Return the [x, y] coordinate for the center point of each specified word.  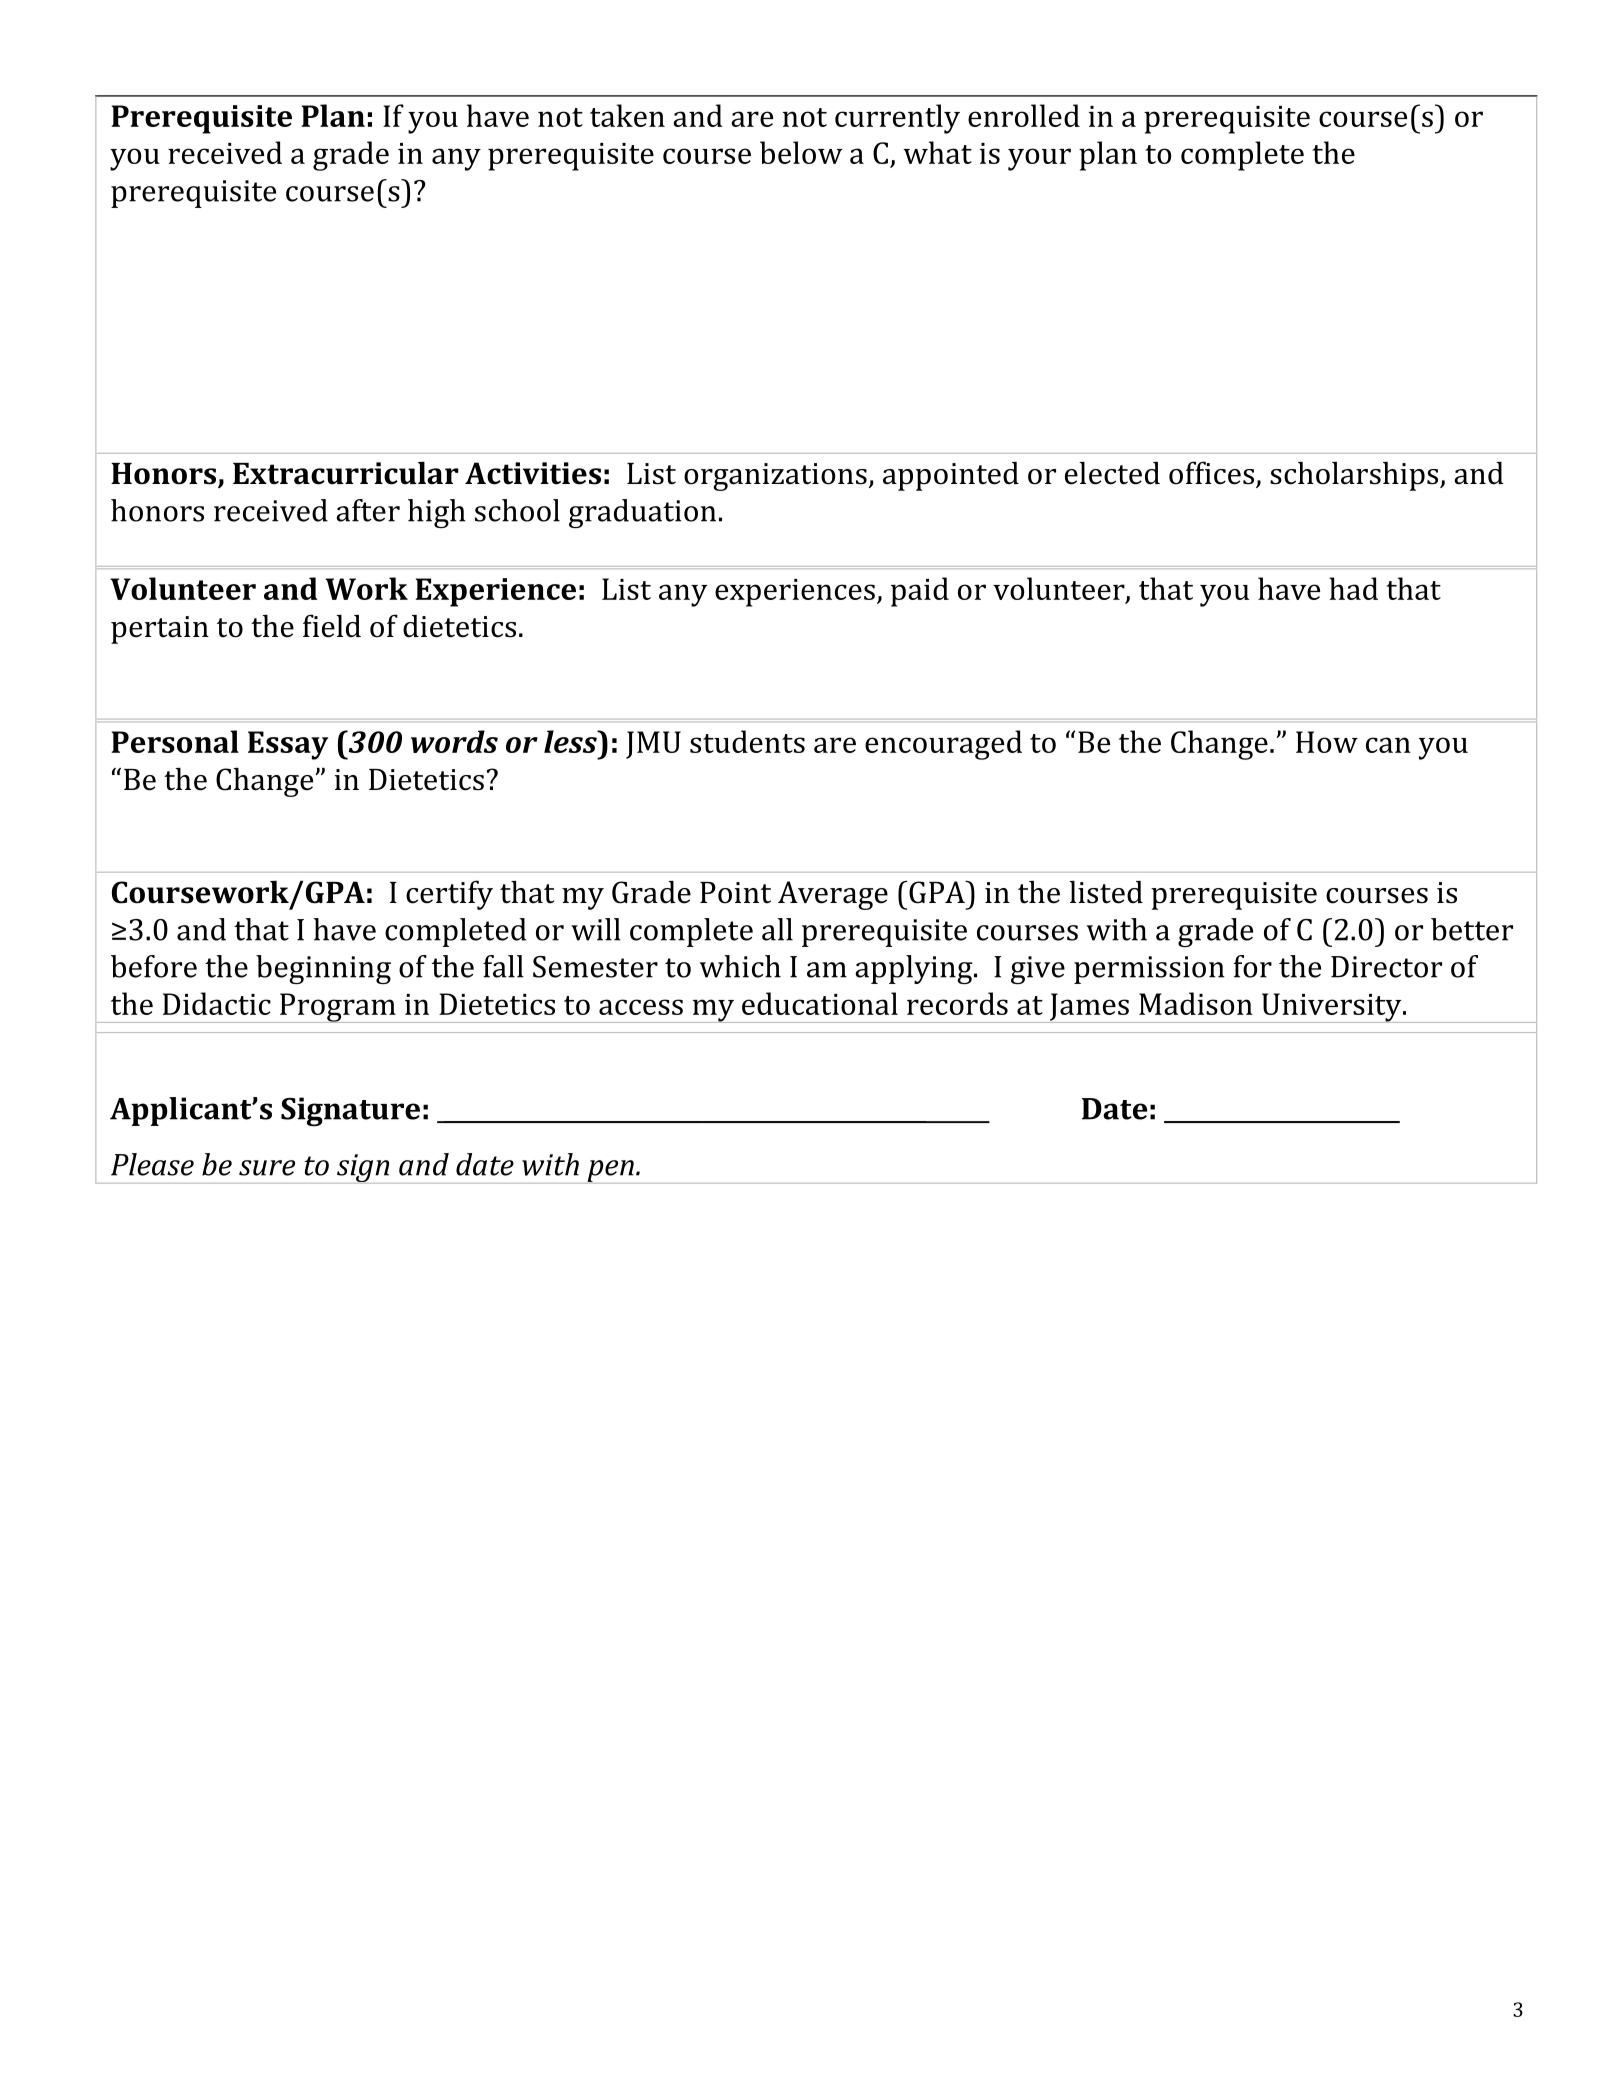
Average [833, 895]
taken [627, 115]
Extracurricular [346, 473]
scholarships [1355, 476]
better [1472, 929]
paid [920, 592]
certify [449, 895]
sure [267, 1168]
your [1039, 159]
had [1353, 588]
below [801, 152]
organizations [775, 477]
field [332, 626]
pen [610, 1172]
